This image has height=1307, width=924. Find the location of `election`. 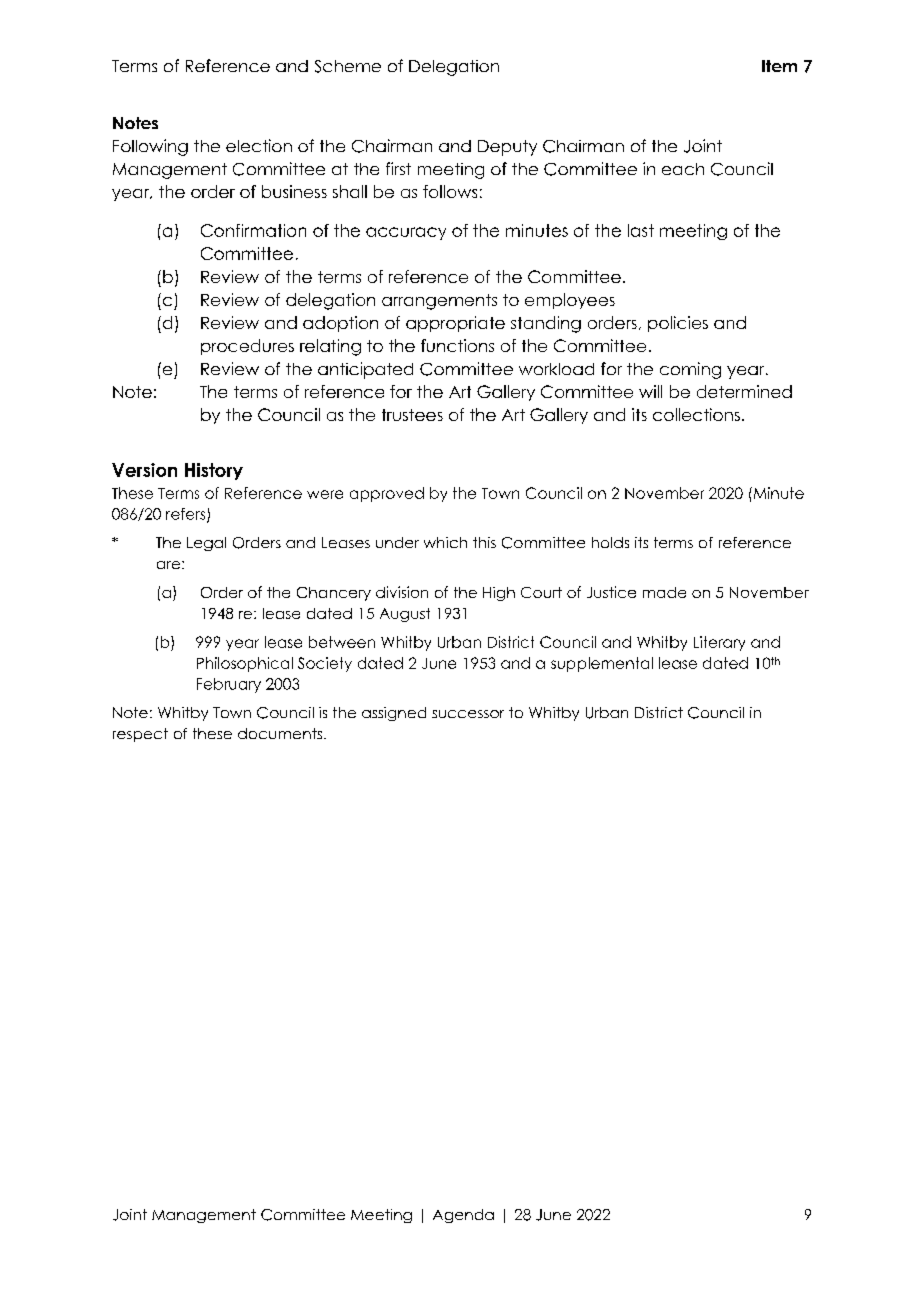

election is located at coordinates (259, 145).
